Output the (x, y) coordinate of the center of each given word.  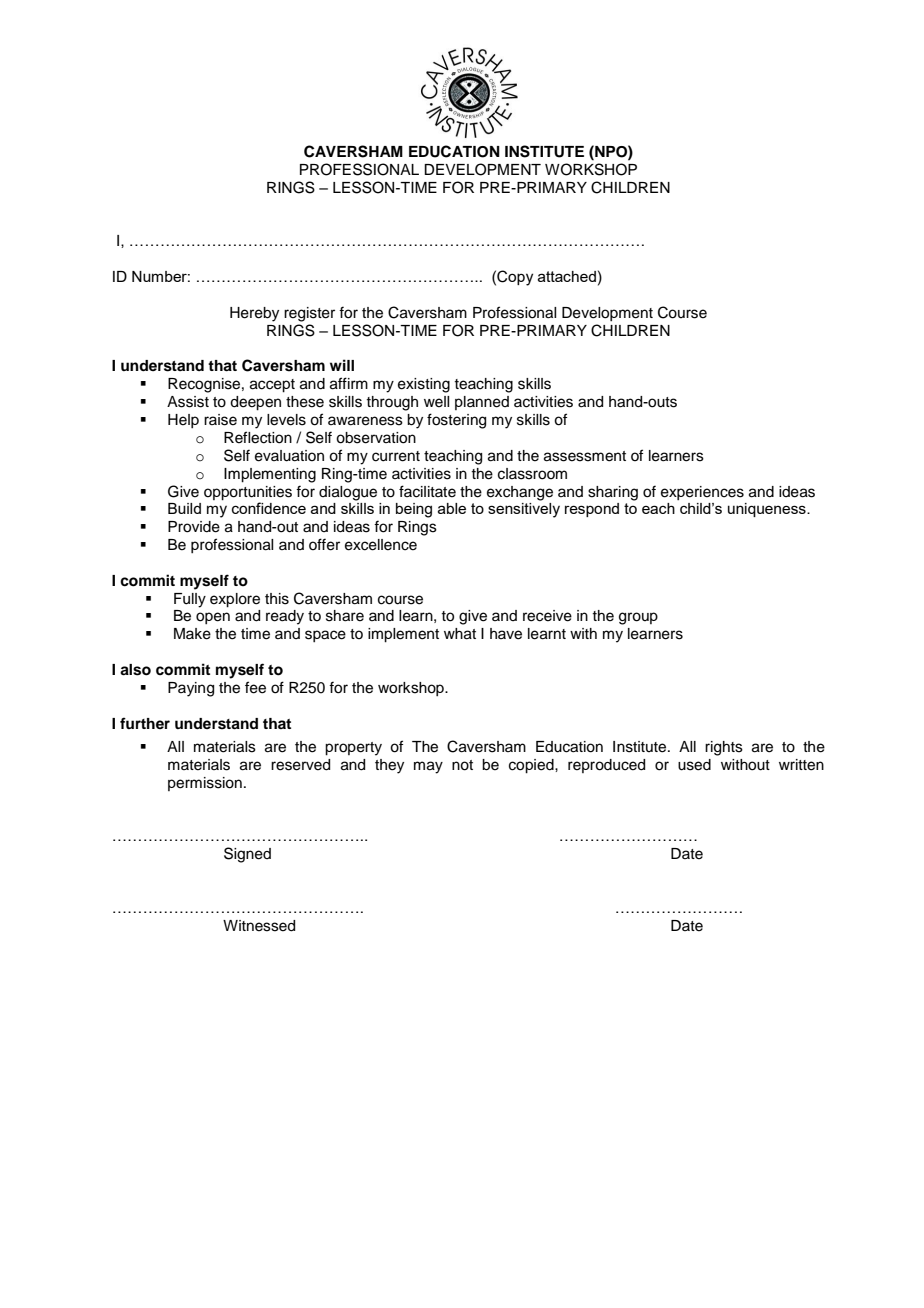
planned (482, 403)
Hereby (254, 314)
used (694, 765)
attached (567, 276)
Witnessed (259, 926)
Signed (247, 855)
